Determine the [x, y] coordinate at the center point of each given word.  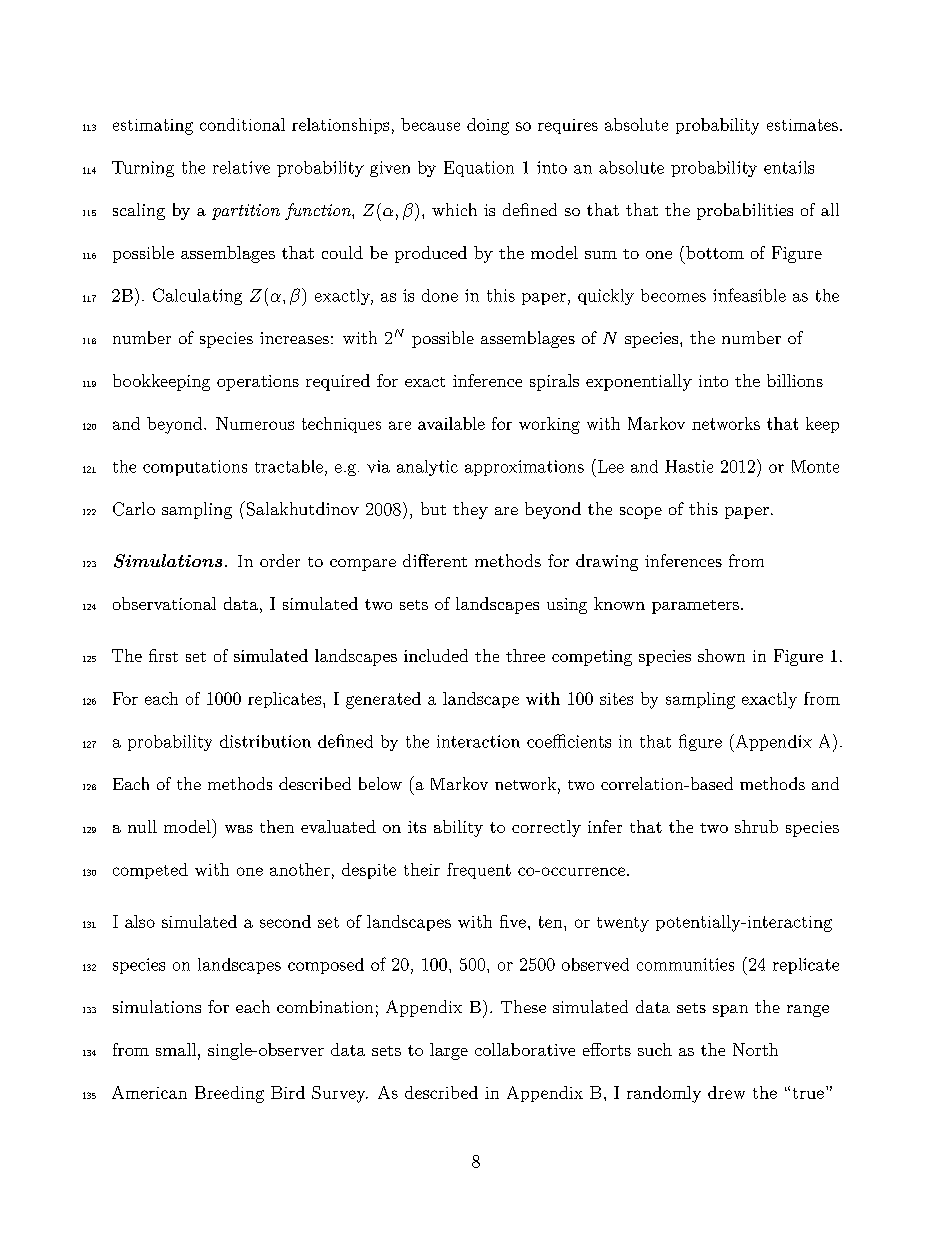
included [436, 655]
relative [241, 167]
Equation [479, 169]
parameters [695, 607]
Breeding [229, 1094]
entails [789, 167]
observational [164, 603]
